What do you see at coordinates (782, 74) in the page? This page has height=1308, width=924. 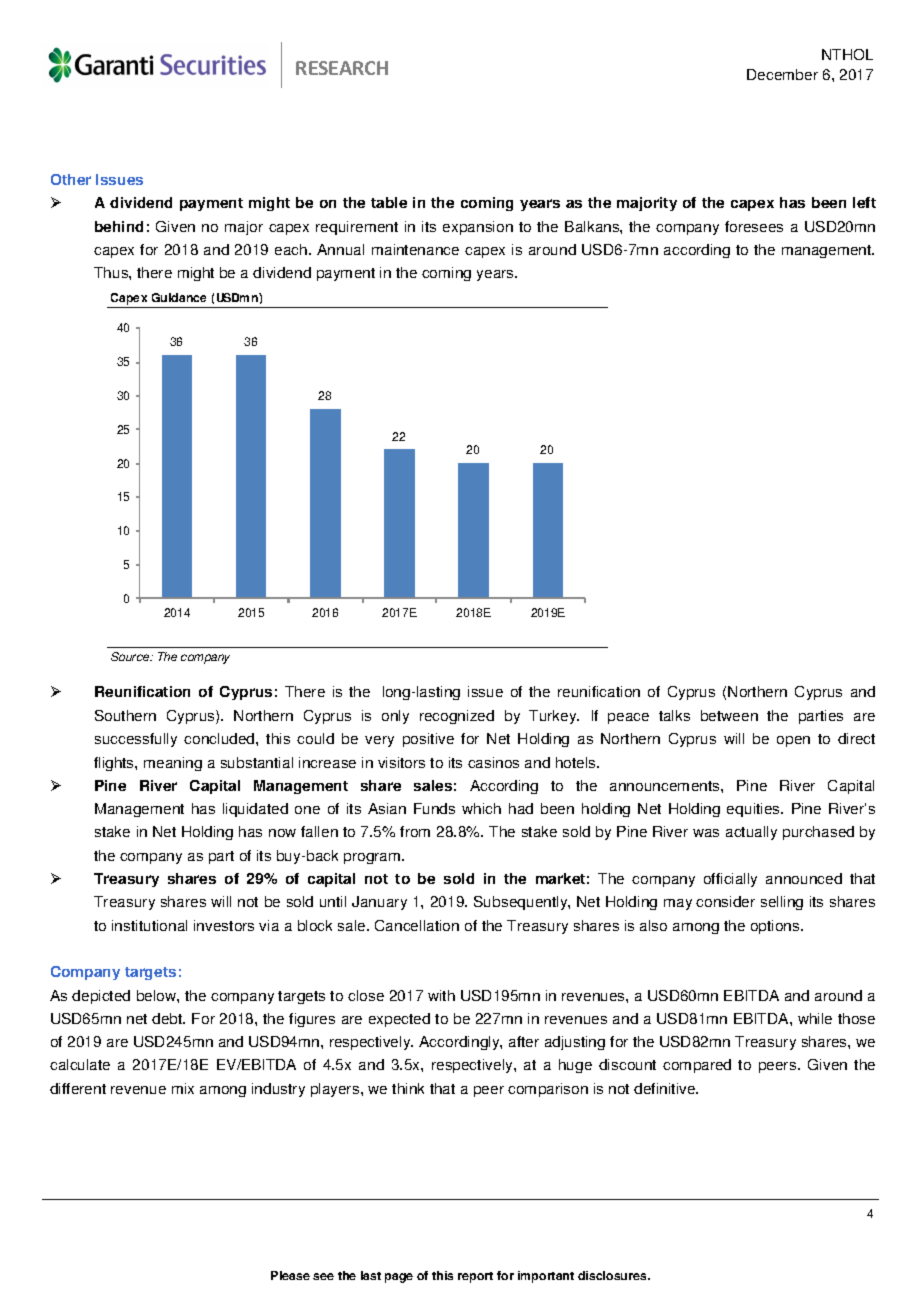 I see `December` at bounding box center [782, 74].
